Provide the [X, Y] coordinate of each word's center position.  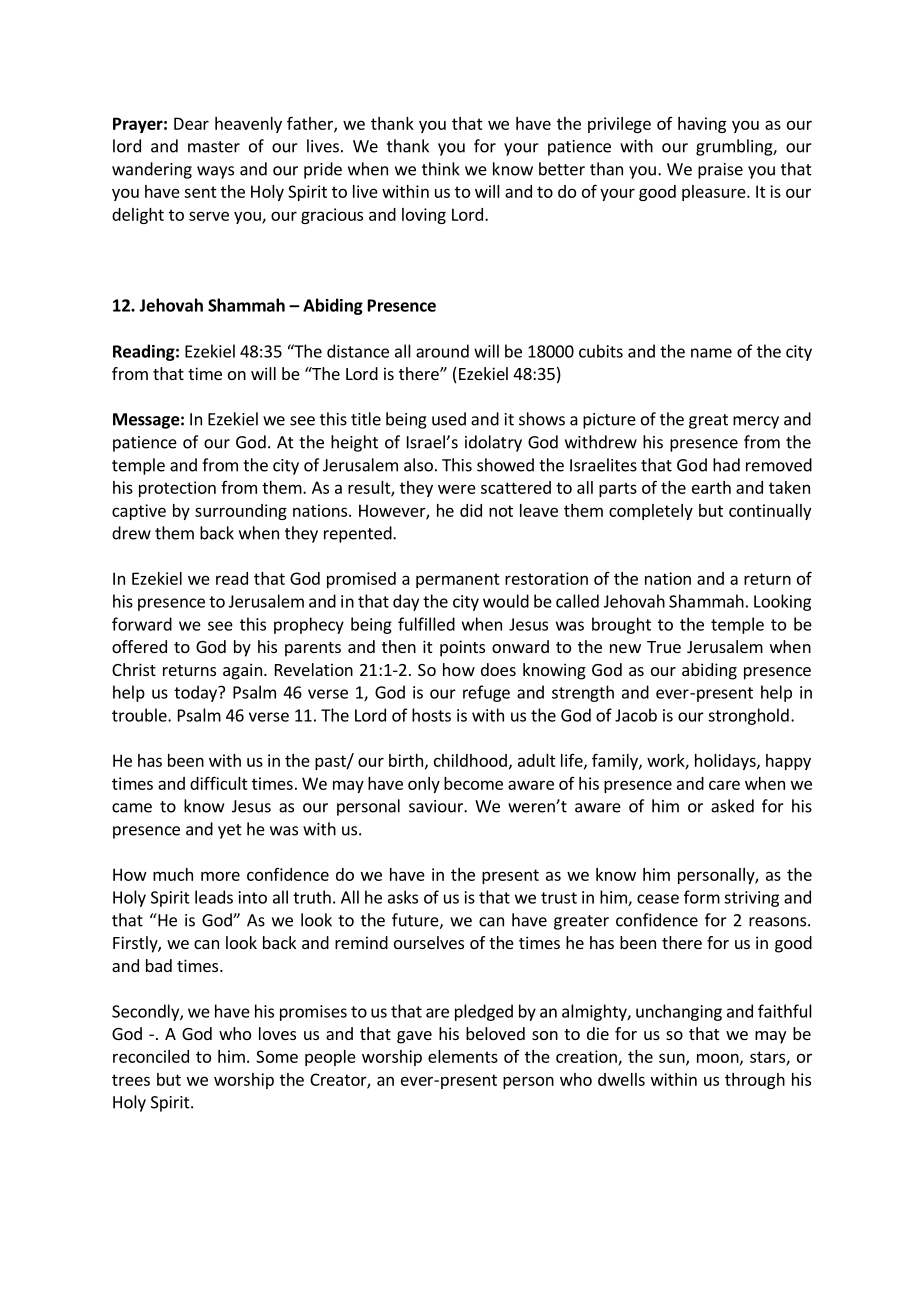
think [441, 169]
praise [720, 171]
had [726, 465]
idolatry [493, 443]
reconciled [151, 1056]
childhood [470, 760]
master [214, 147]
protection [177, 489]
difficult [219, 783]
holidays [726, 762]
